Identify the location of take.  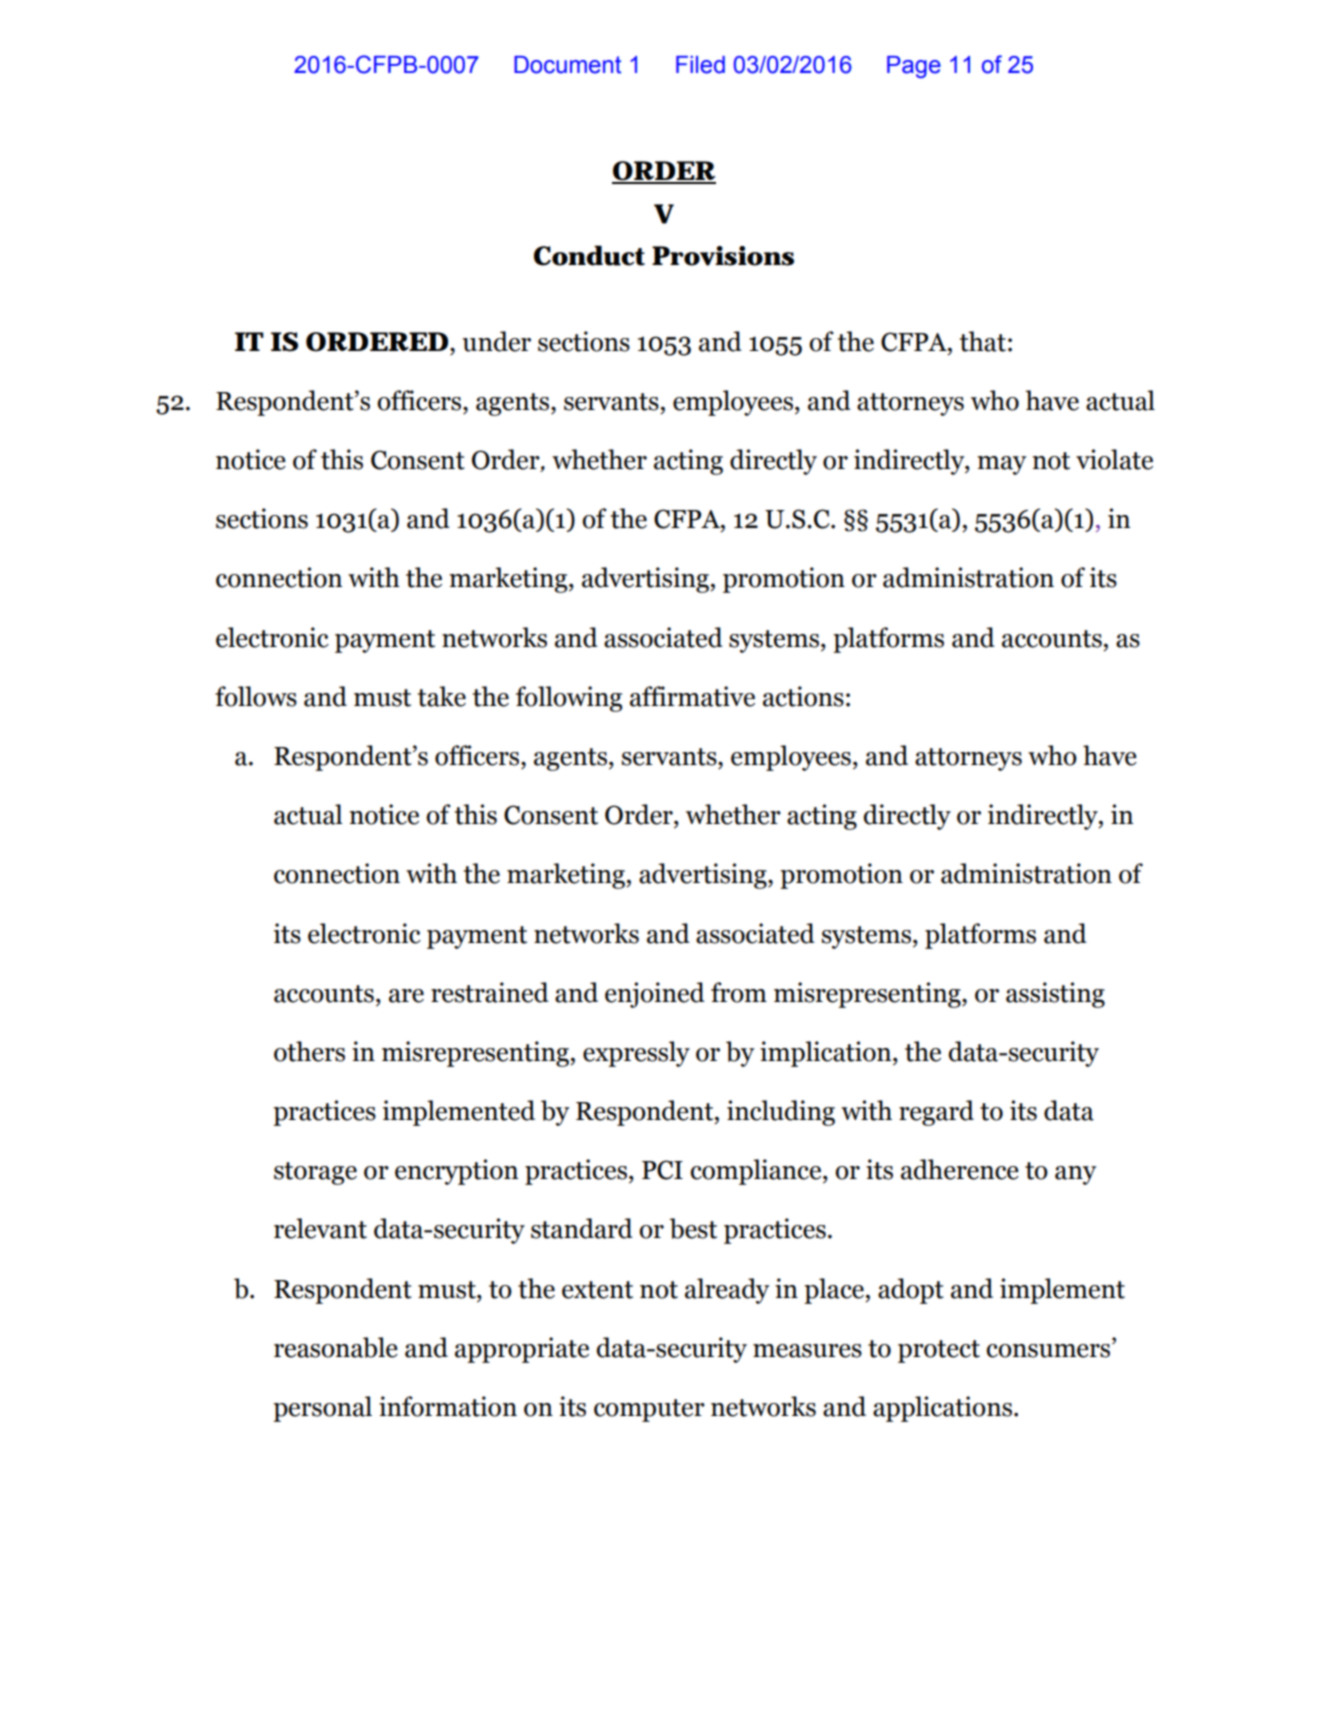
(442, 696).
